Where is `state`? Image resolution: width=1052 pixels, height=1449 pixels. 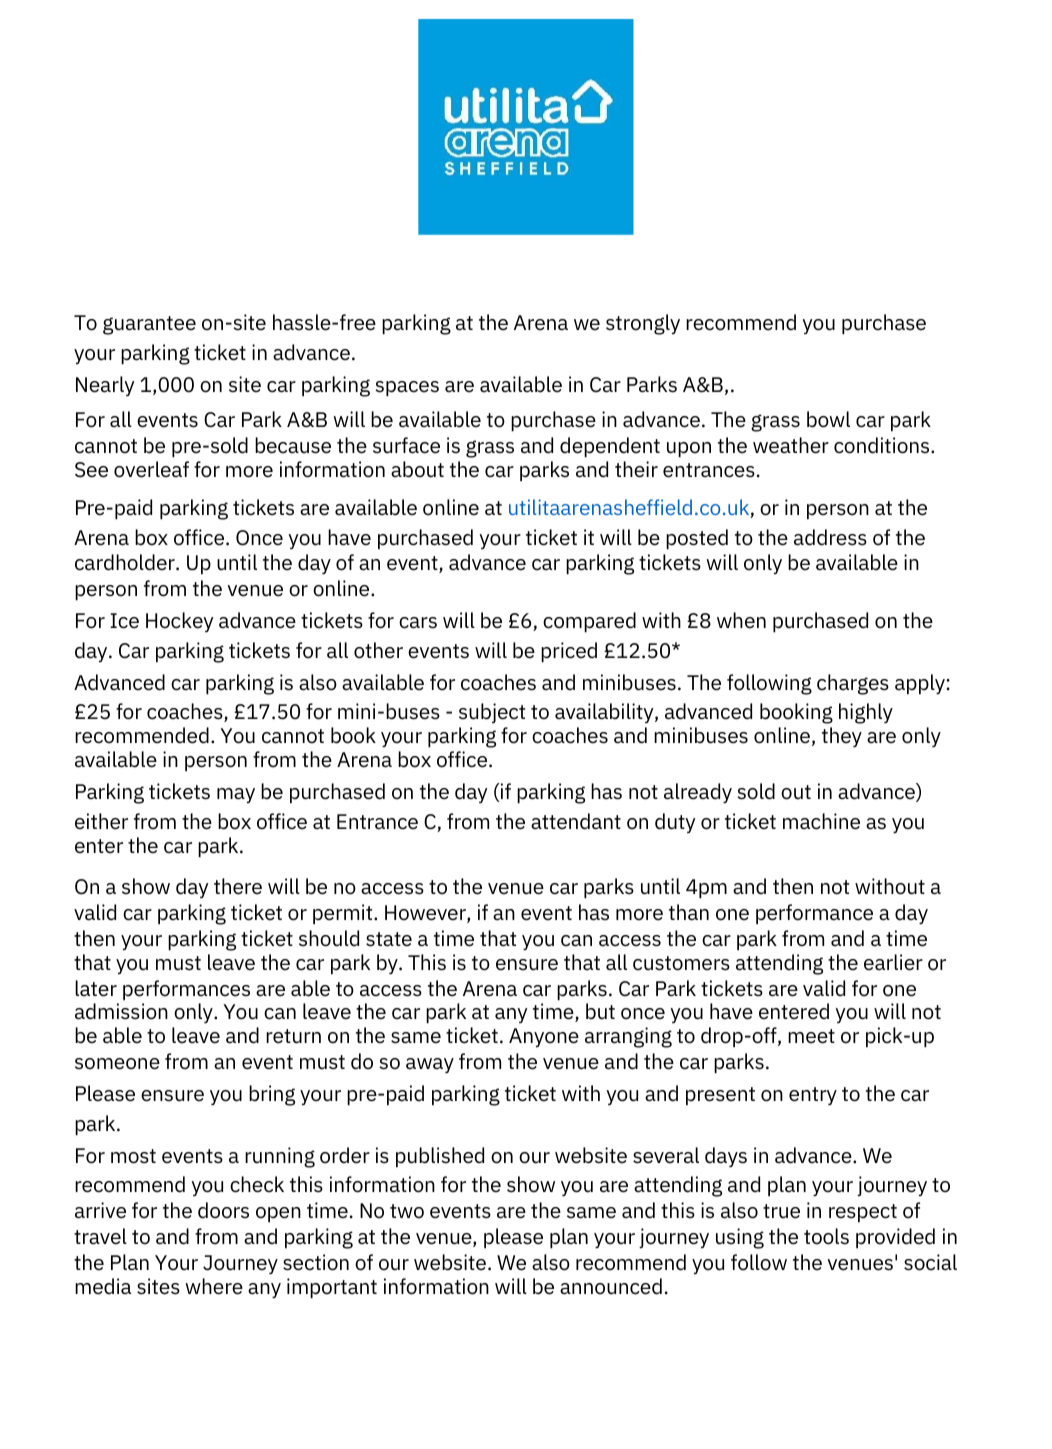
state is located at coordinates (389, 939).
